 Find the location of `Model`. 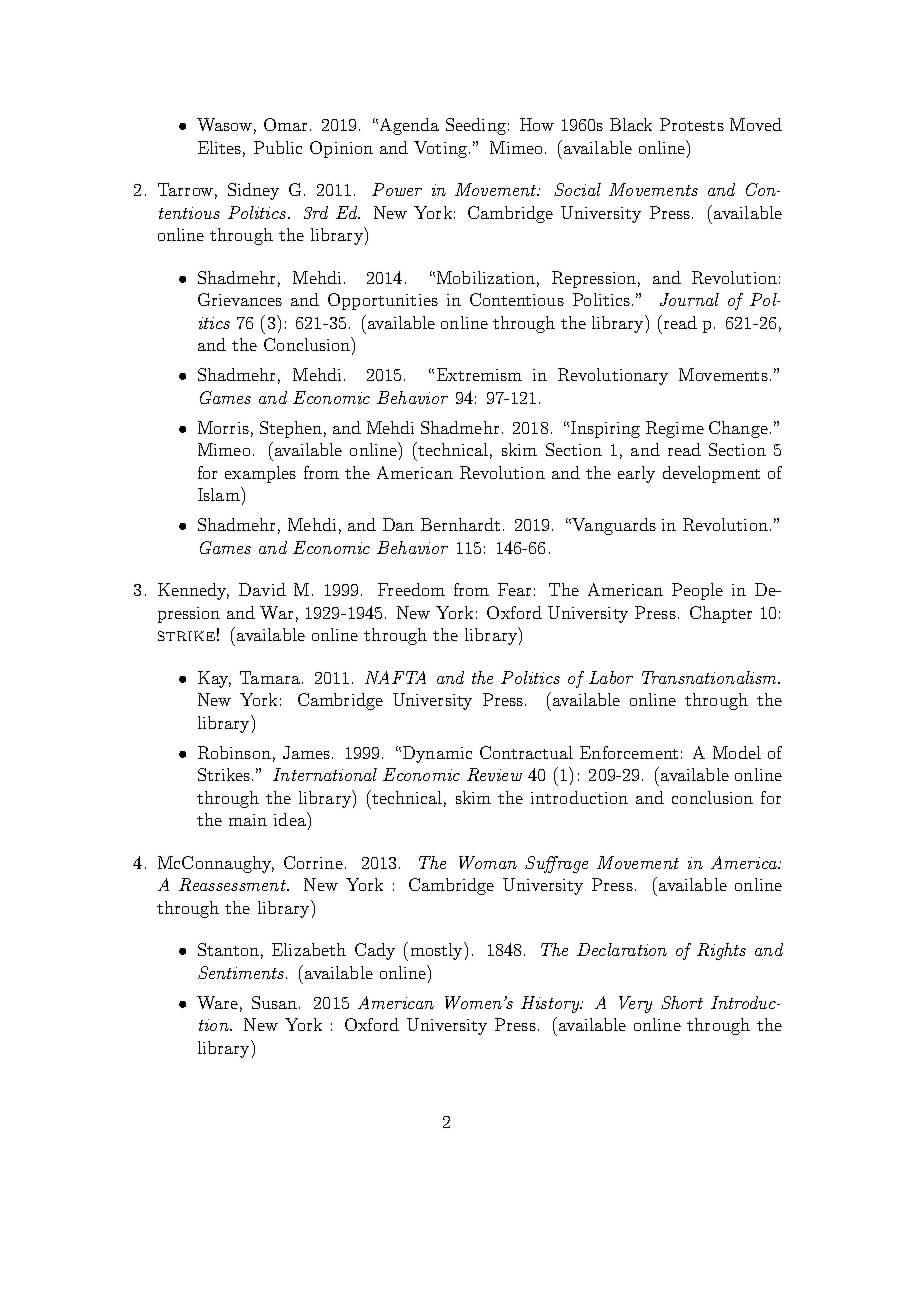

Model is located at coordinates (737, 752).
